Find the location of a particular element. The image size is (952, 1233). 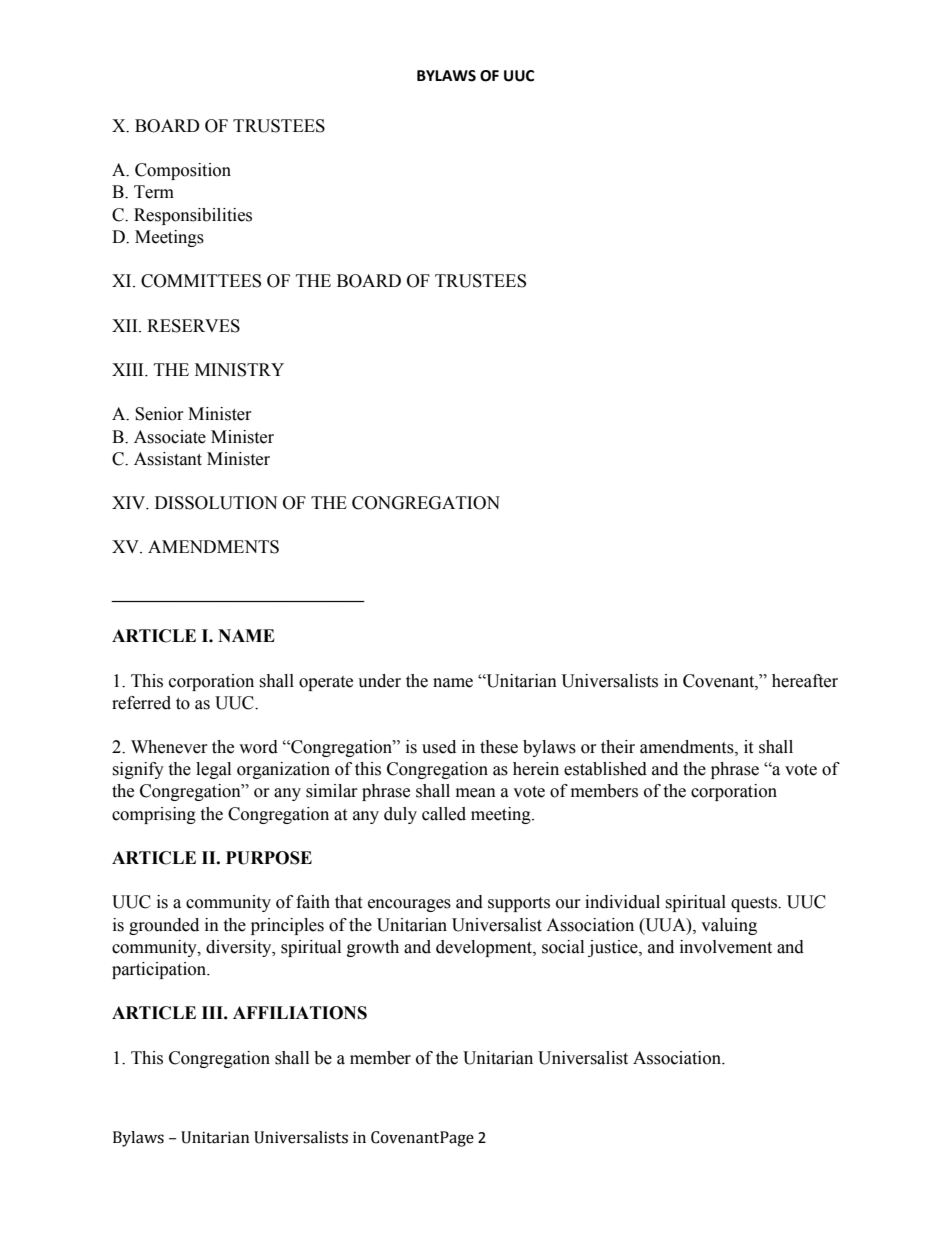

Responsibilities is located at coordinates (193, 216).
